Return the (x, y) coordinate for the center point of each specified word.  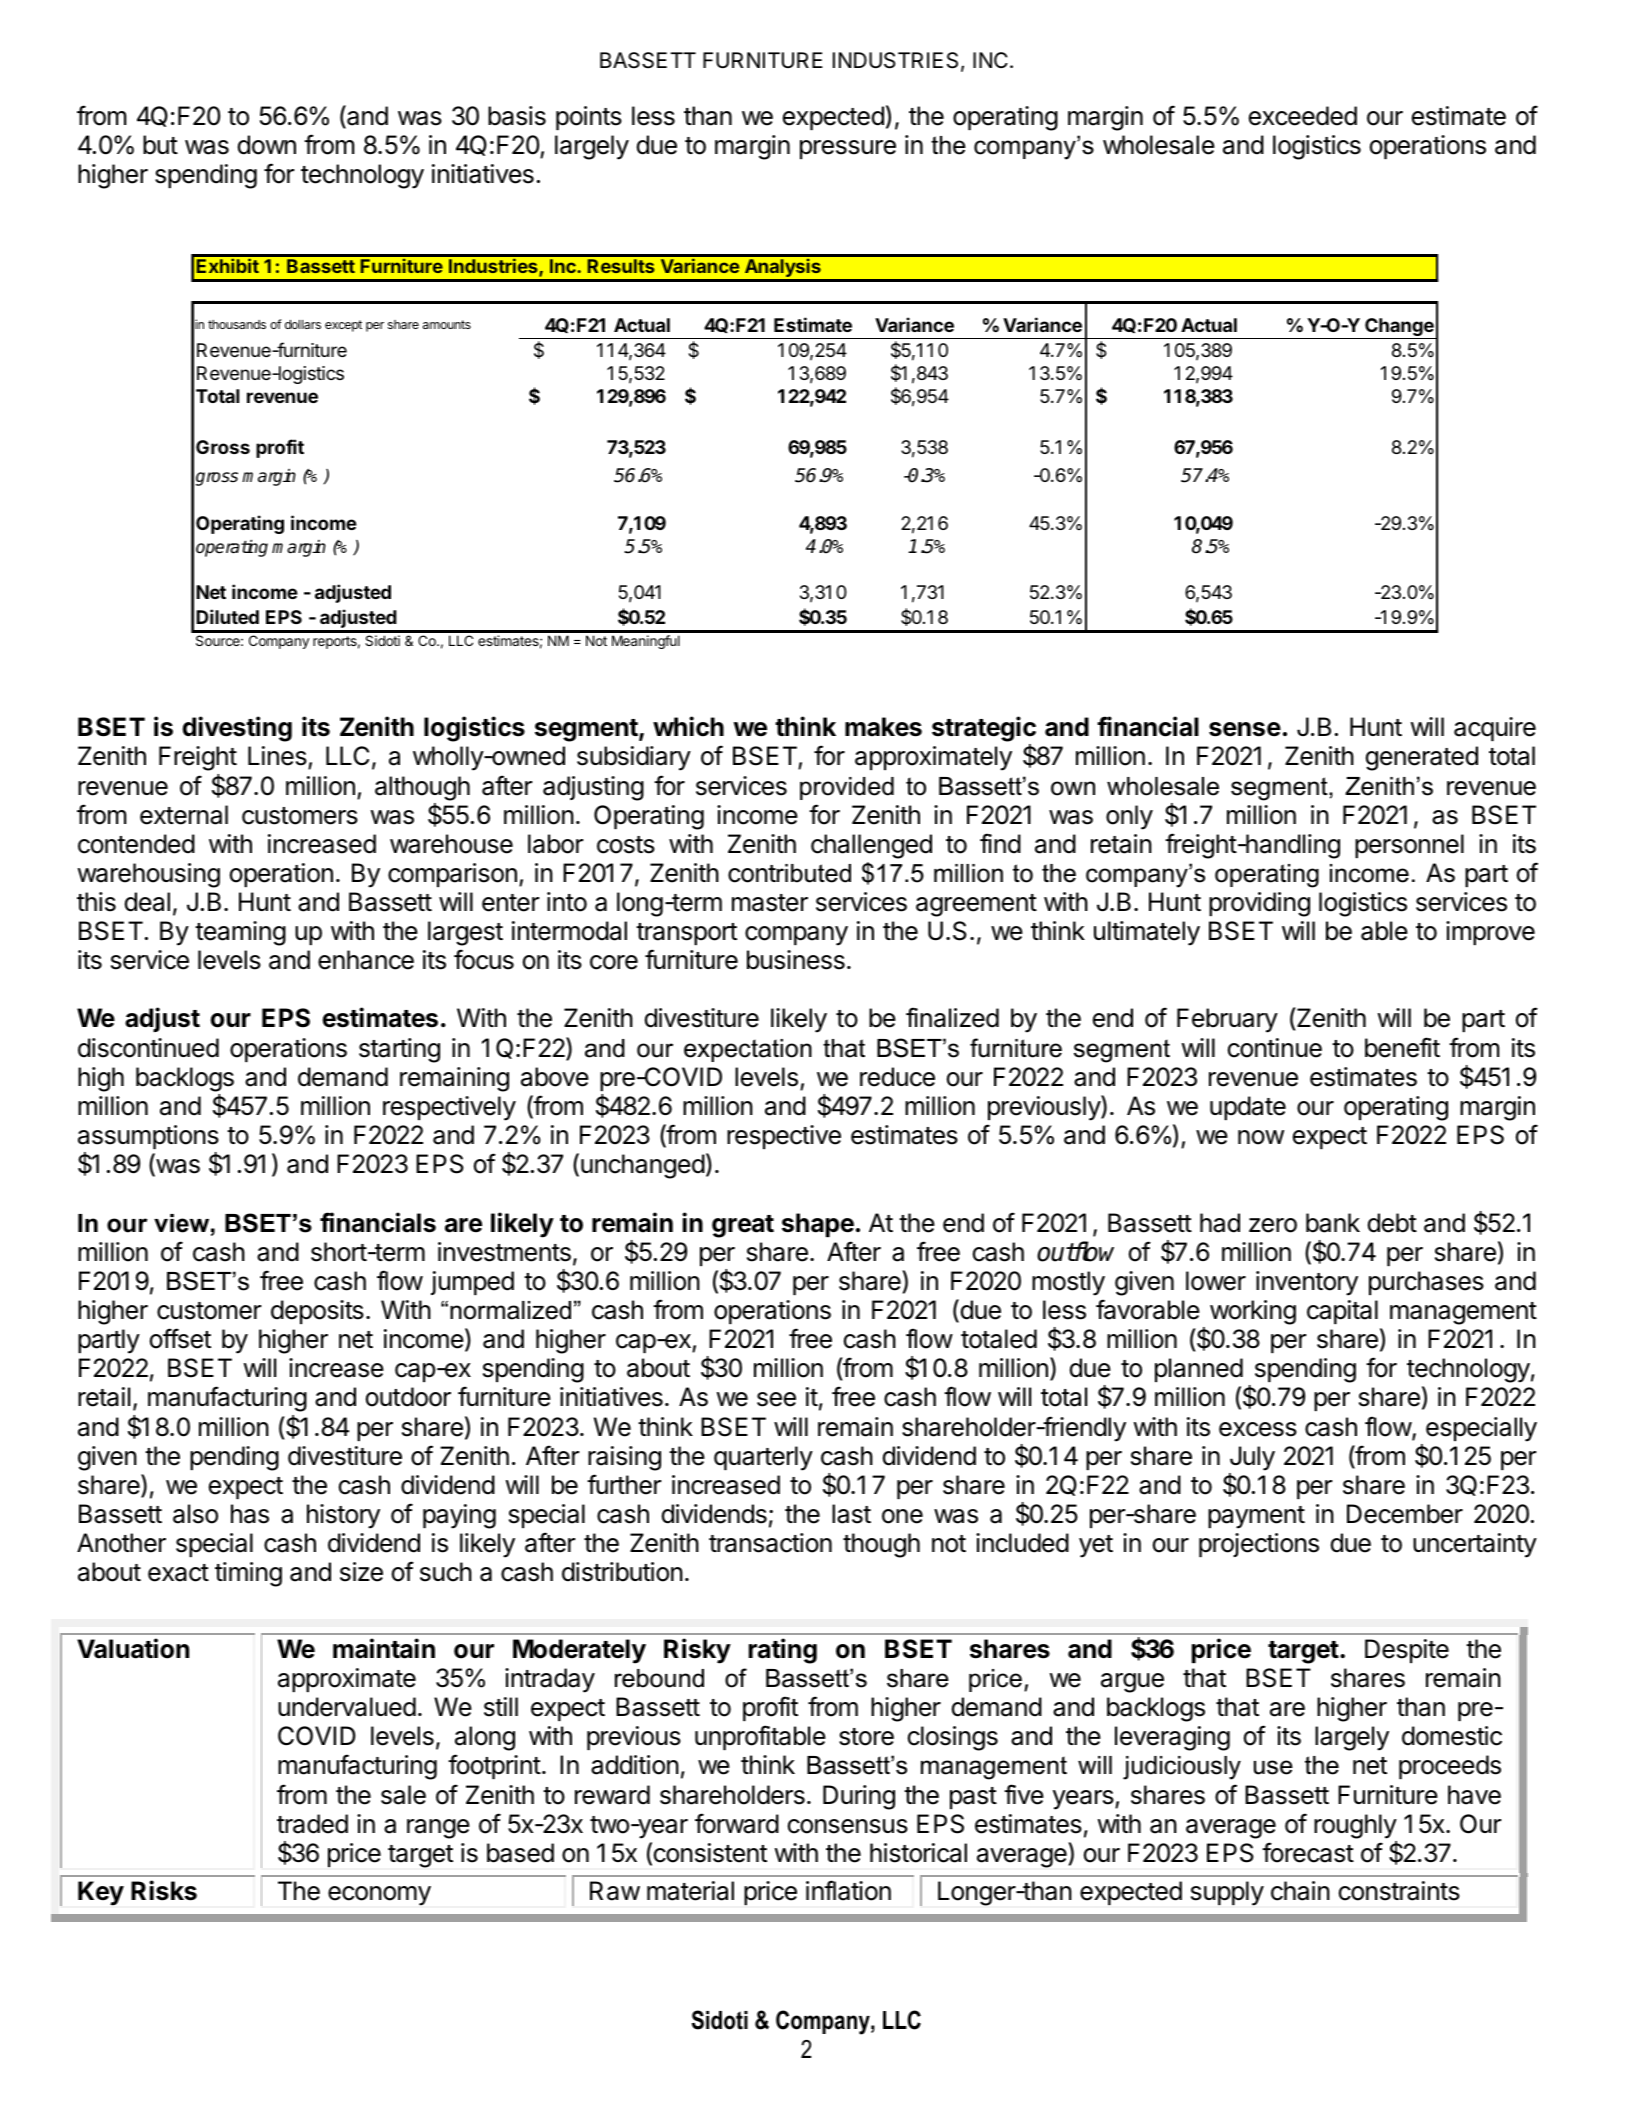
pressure (848, 149)
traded (312, 1824)
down (267, 145)
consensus (848, 1826)
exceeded (1303, 116)
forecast (1308, 1852)
